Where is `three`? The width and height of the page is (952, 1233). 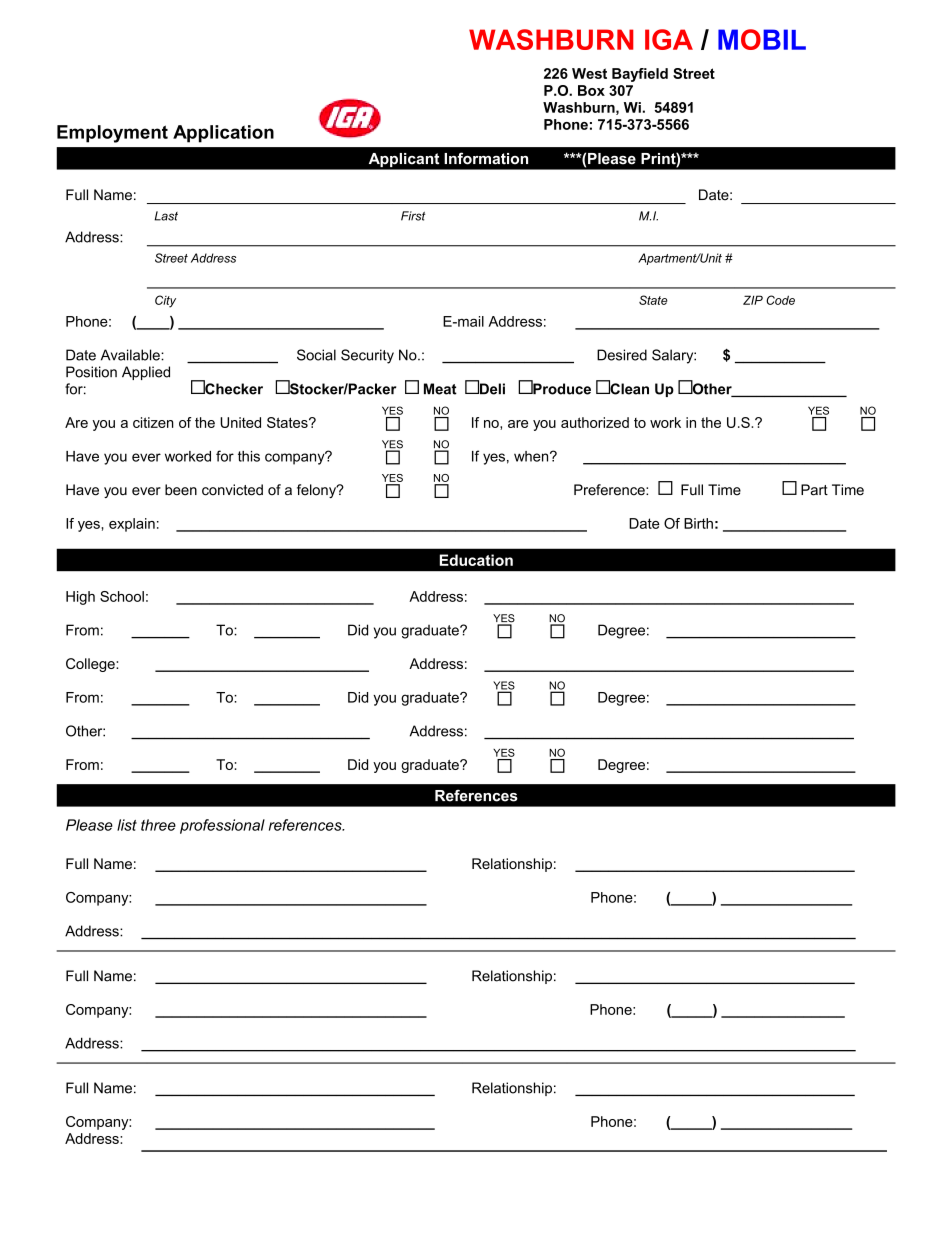 three is located at coordinates (158, 825).
